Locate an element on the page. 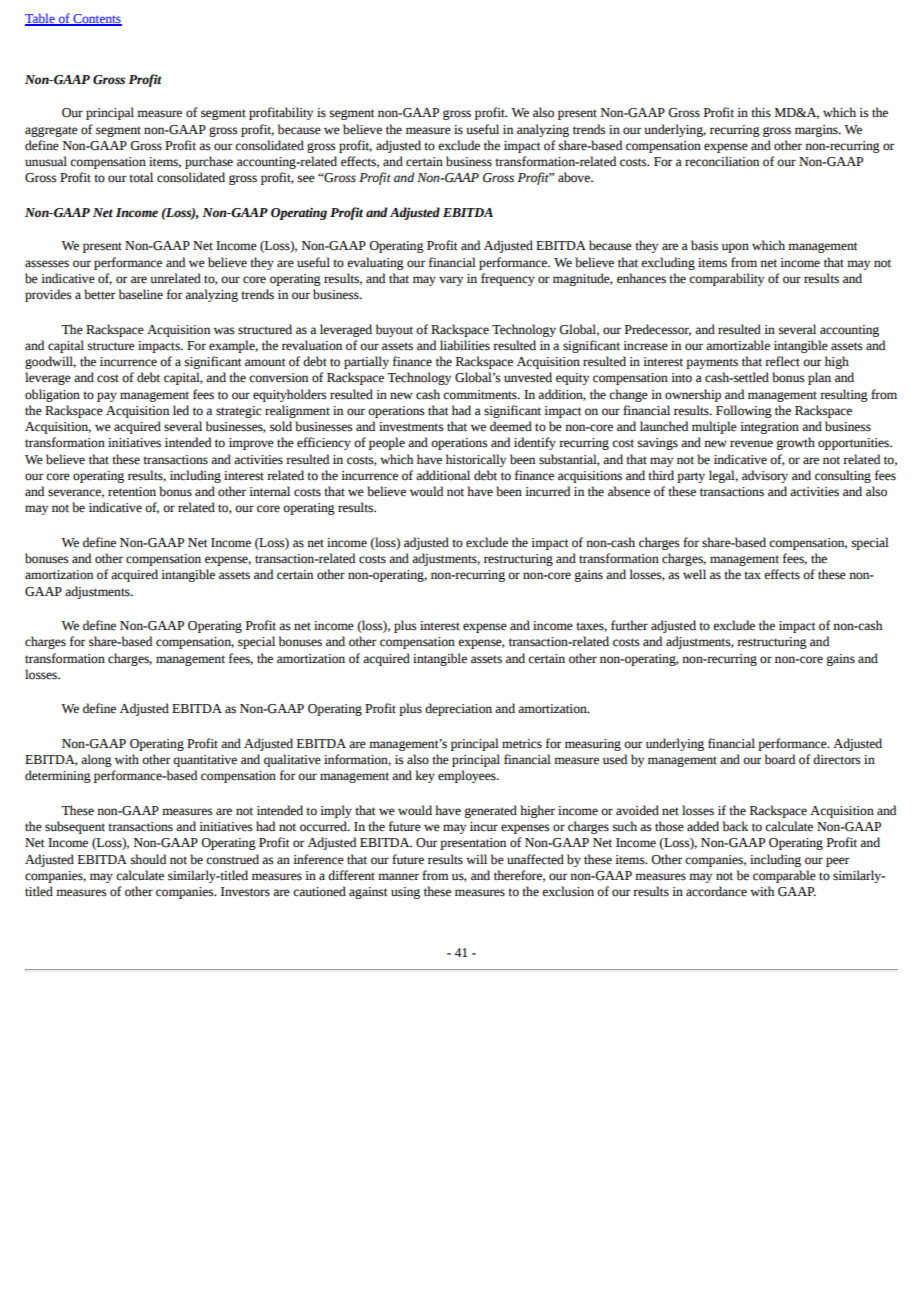  should is located at coordinates (148, 859).
